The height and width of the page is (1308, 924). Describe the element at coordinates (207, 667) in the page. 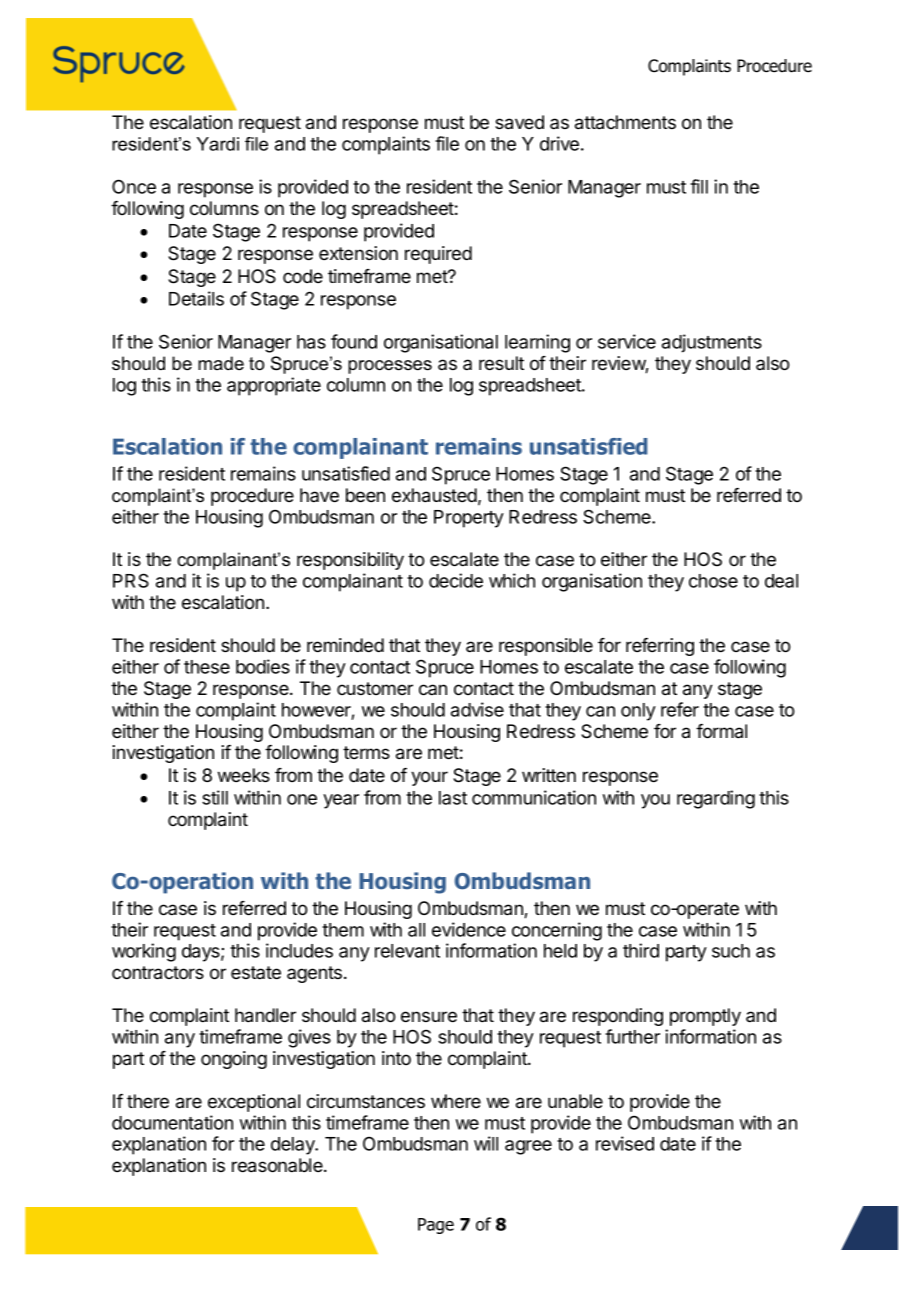

I see `these` at that location.
